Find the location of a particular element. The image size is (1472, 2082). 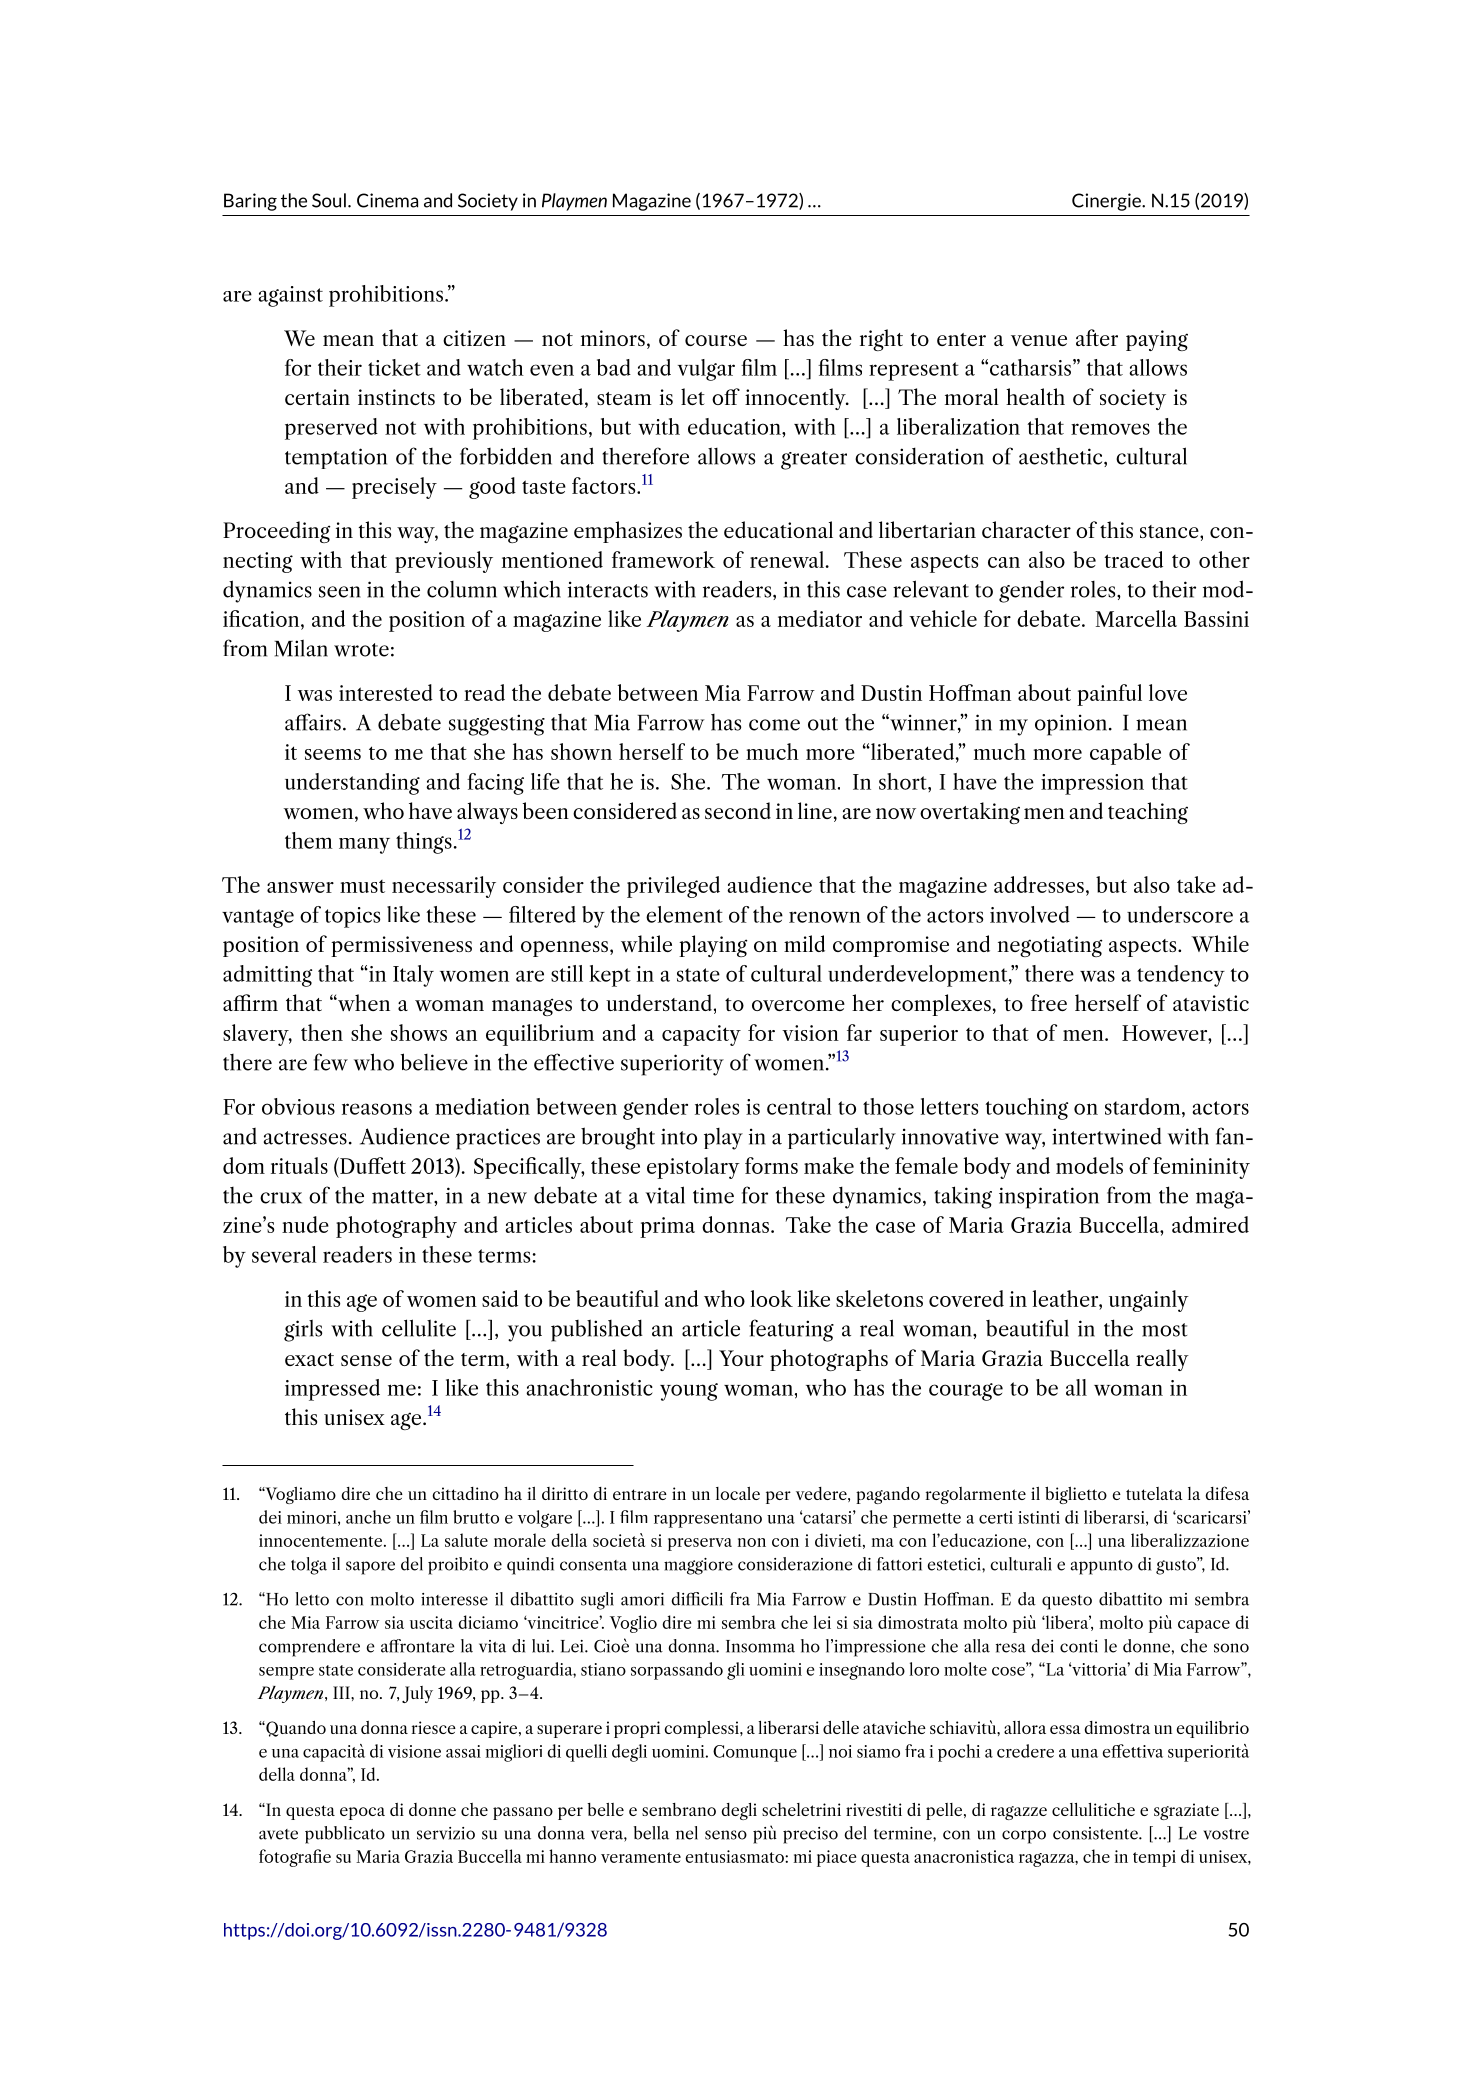

senso is located at coordinates (726, 1835).
